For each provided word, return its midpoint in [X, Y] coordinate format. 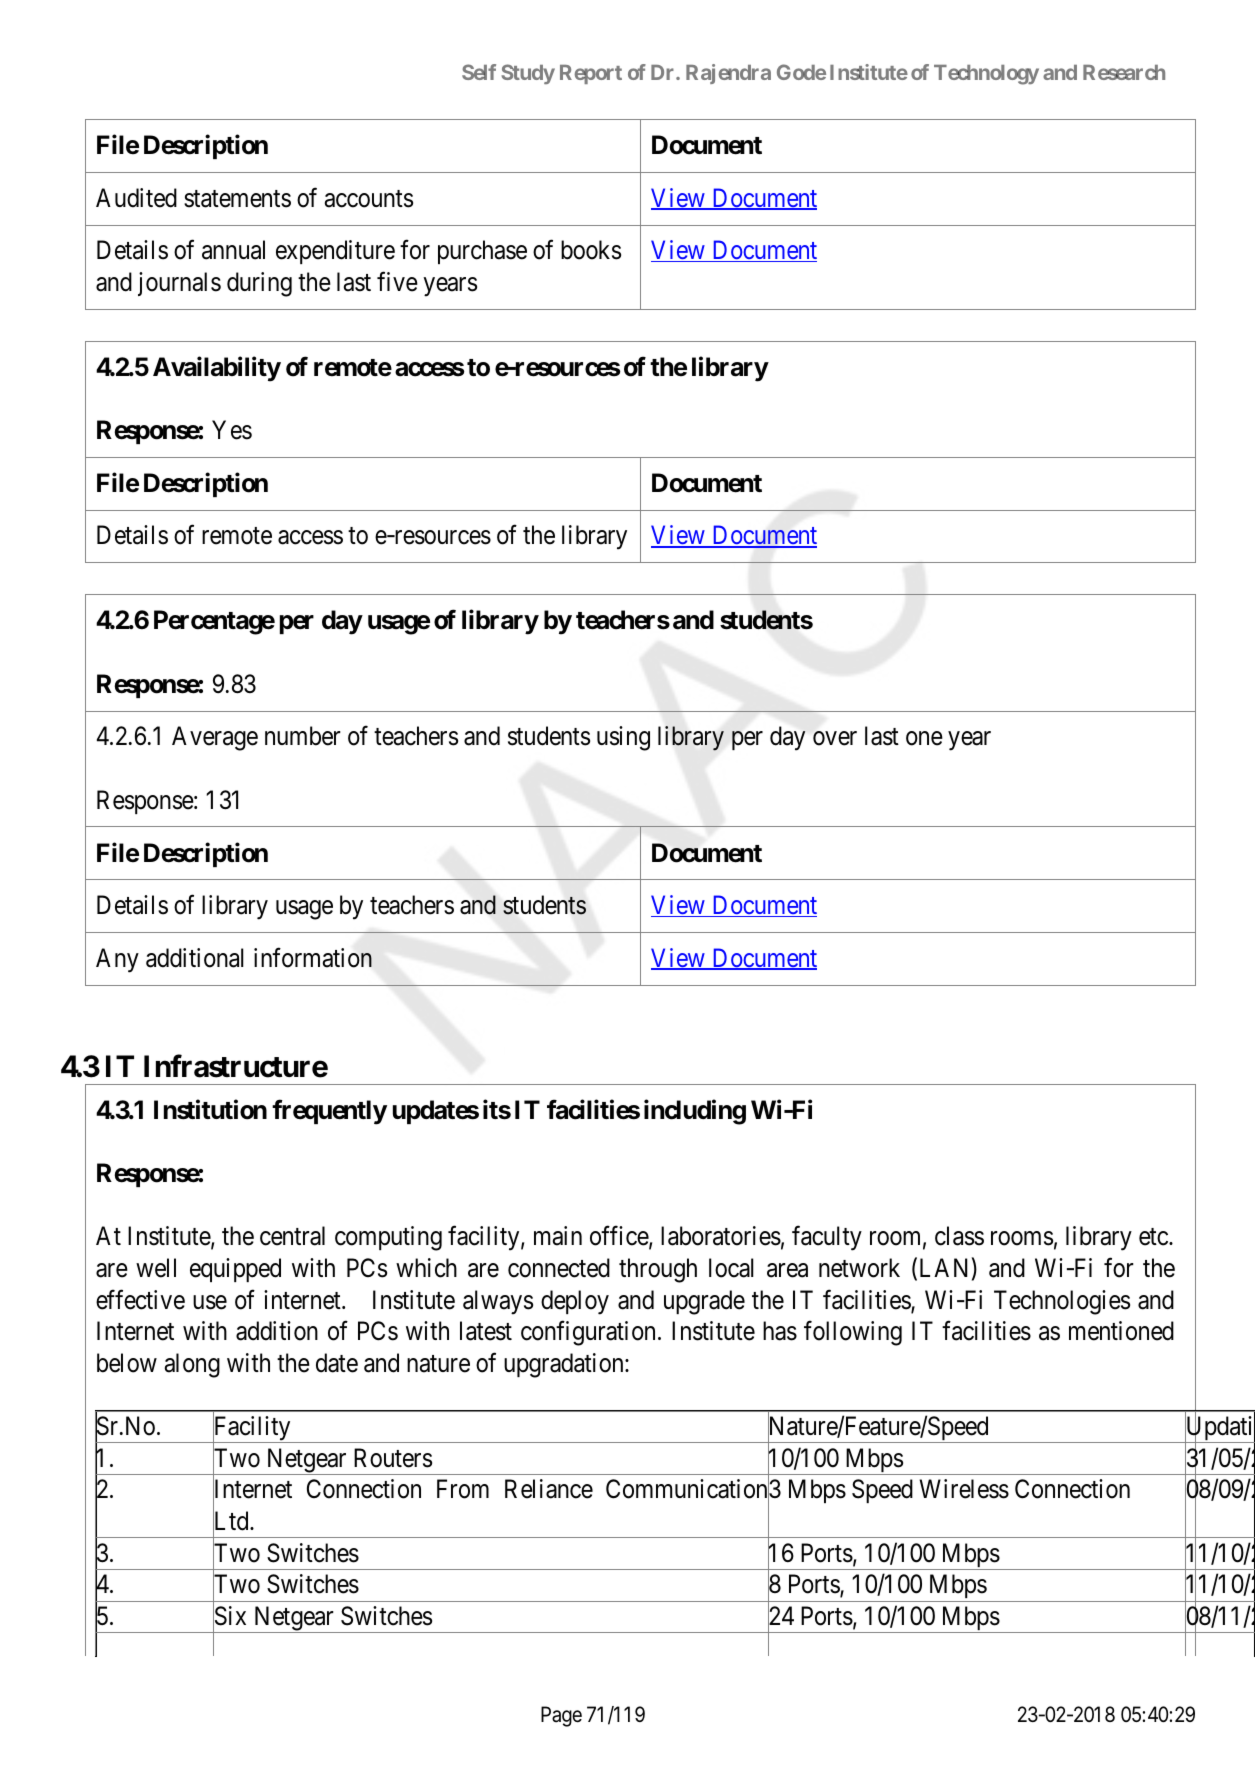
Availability [217, 369]
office [620, 1237]
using [623, 738]
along [192, 1365]
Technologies [1062, 1302]
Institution [210, 1109]
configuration [588, 1333]
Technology [986, 75]
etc [1153, 1237]
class [959, 1236]
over [835, 739]
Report [591, 74]
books [591, 250]
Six [229, 1617]
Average [215, 738]
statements [237, 199]
